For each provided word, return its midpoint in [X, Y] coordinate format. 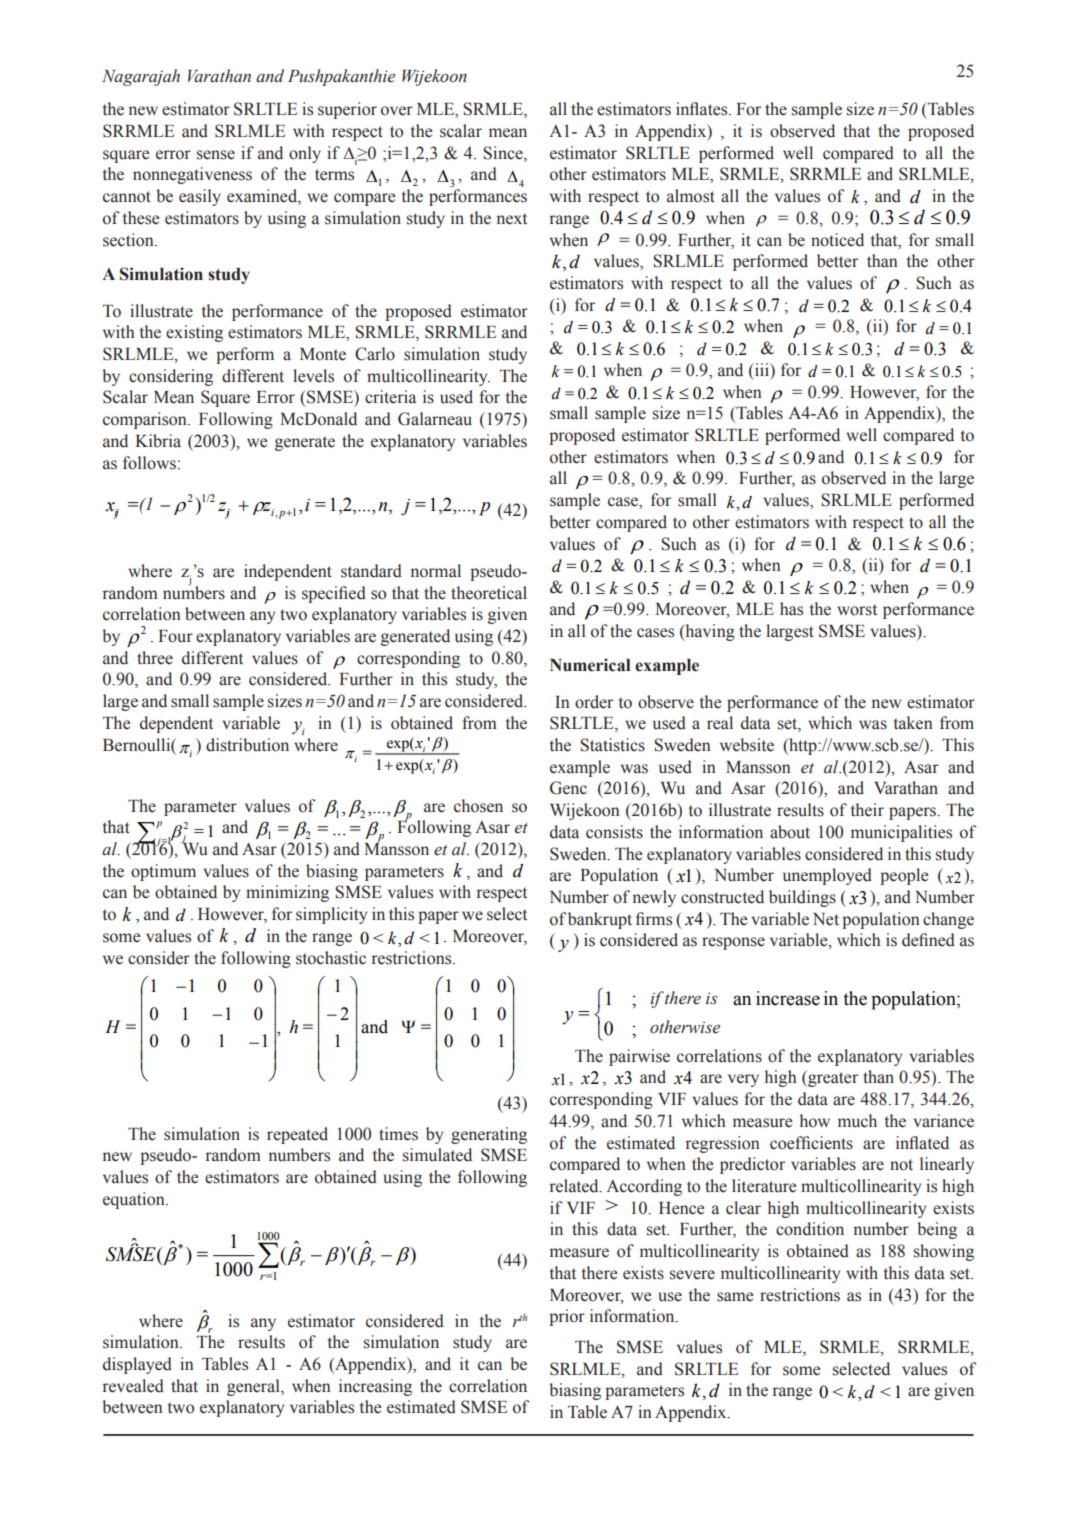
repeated [297, 1135]
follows [149, 463]
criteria [390, 397]
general [254, 1387]
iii [761, 369]
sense [216, 155]
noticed [837, 240]
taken [913, 723]
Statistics [612, 745]
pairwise [639, 1057]
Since [504, 153]
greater [832, 1078]
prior [567, 1317]
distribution [247, 745]
